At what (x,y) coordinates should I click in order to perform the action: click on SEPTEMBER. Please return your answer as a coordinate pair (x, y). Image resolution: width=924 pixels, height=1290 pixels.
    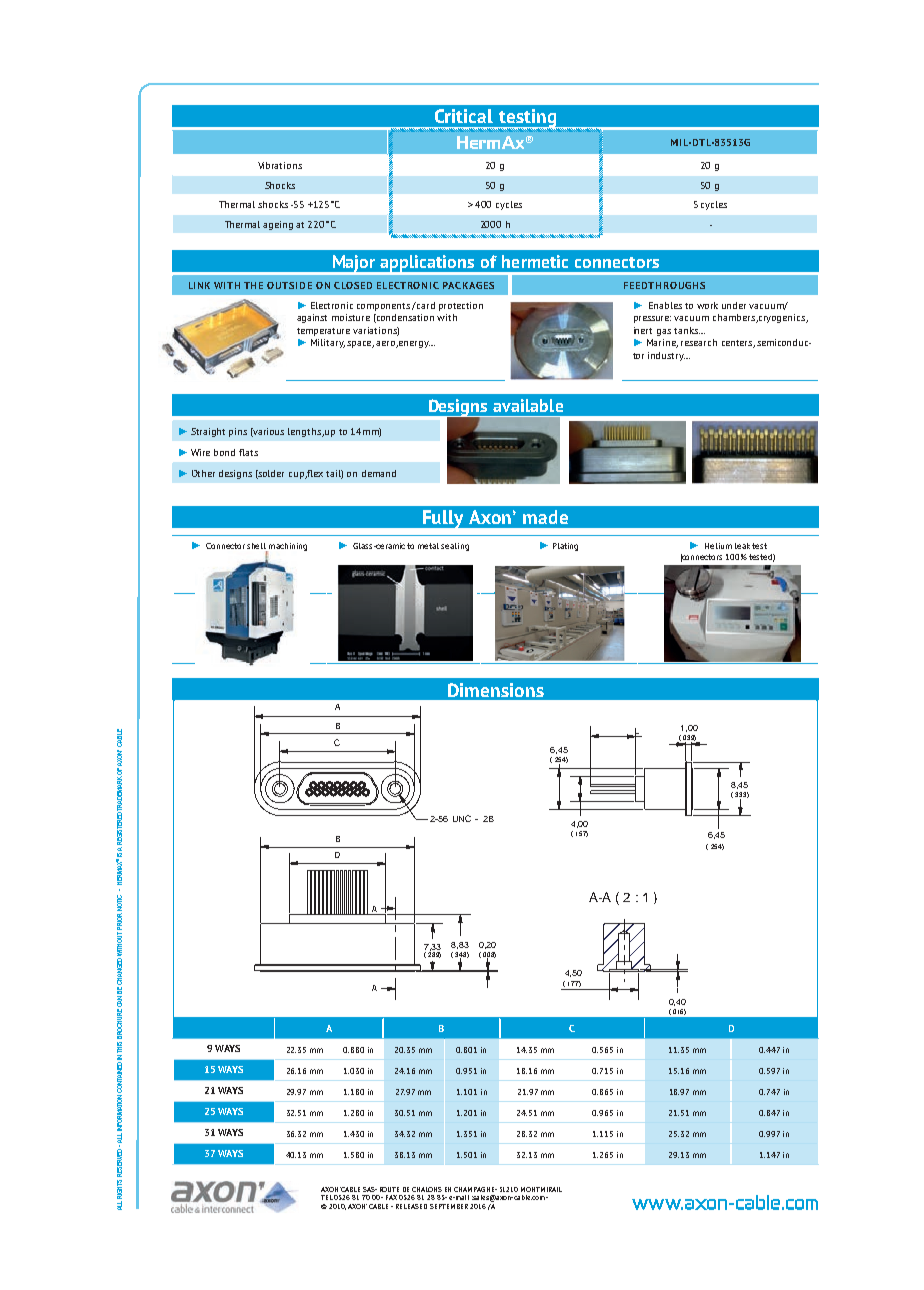
    Looking at the image, I should click on (449, 1206).
